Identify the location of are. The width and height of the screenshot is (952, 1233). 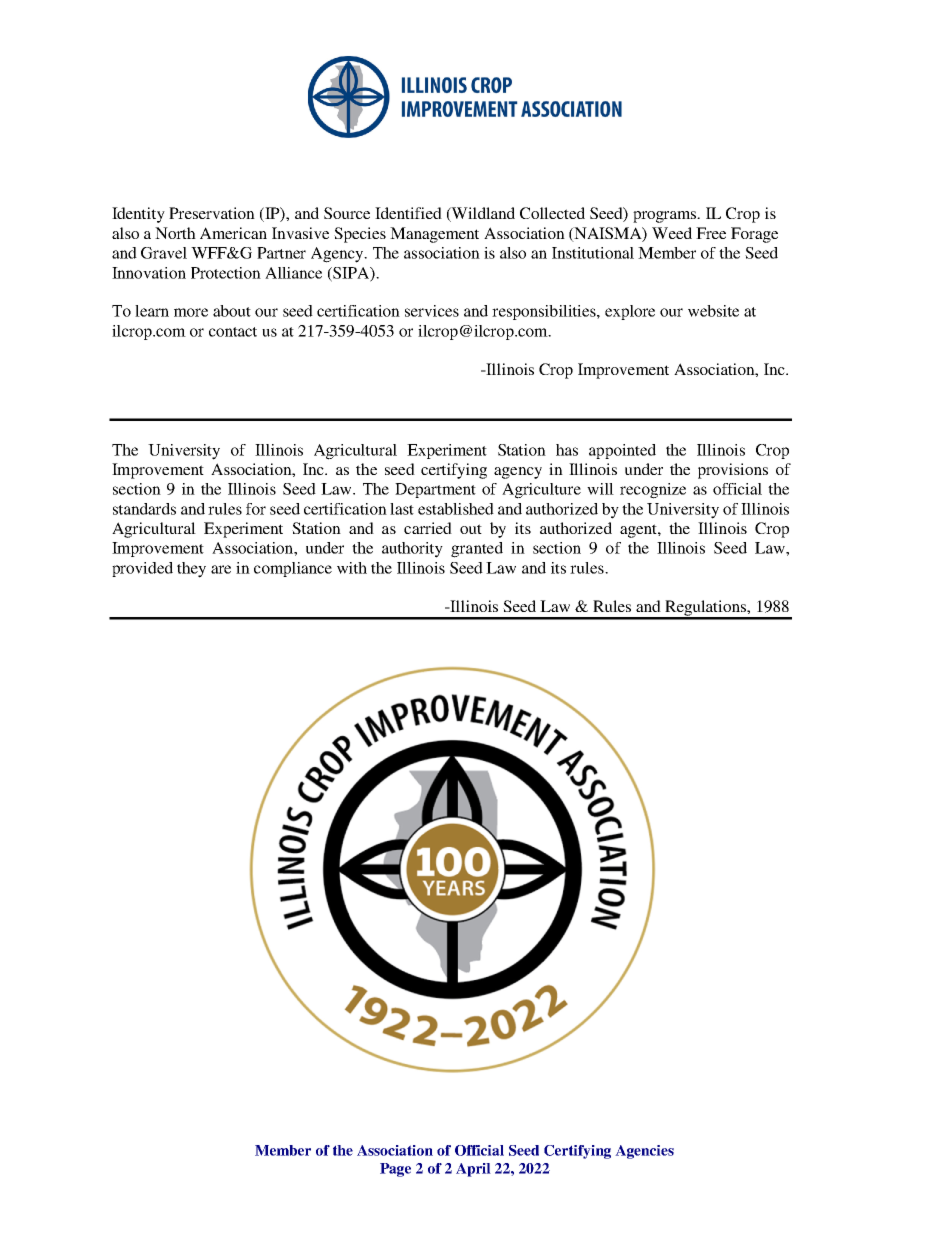
(221, 569).
